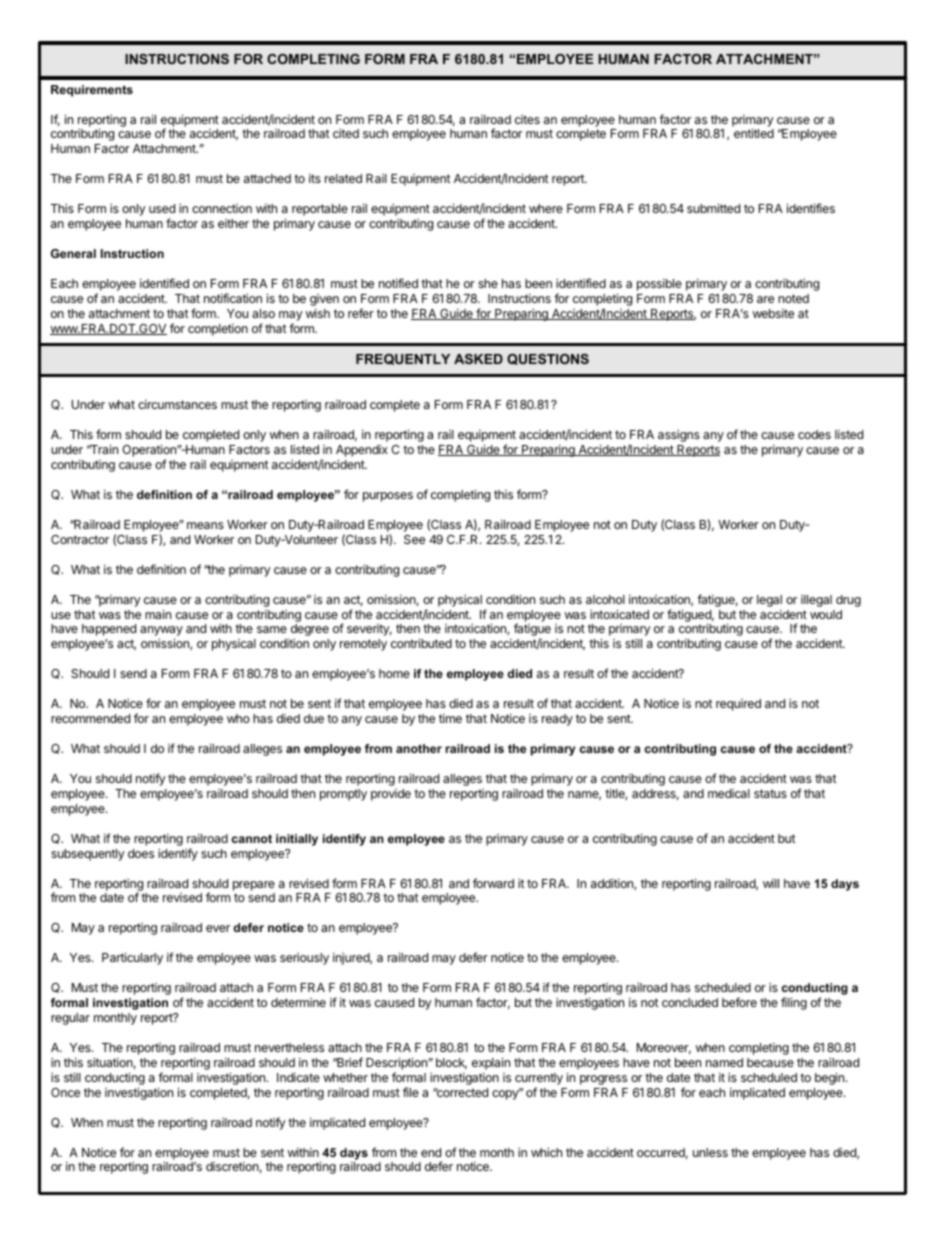 Image resolution: width=952 pixels, height=1233 pixels. I want to click on does, so click(141, 853).
